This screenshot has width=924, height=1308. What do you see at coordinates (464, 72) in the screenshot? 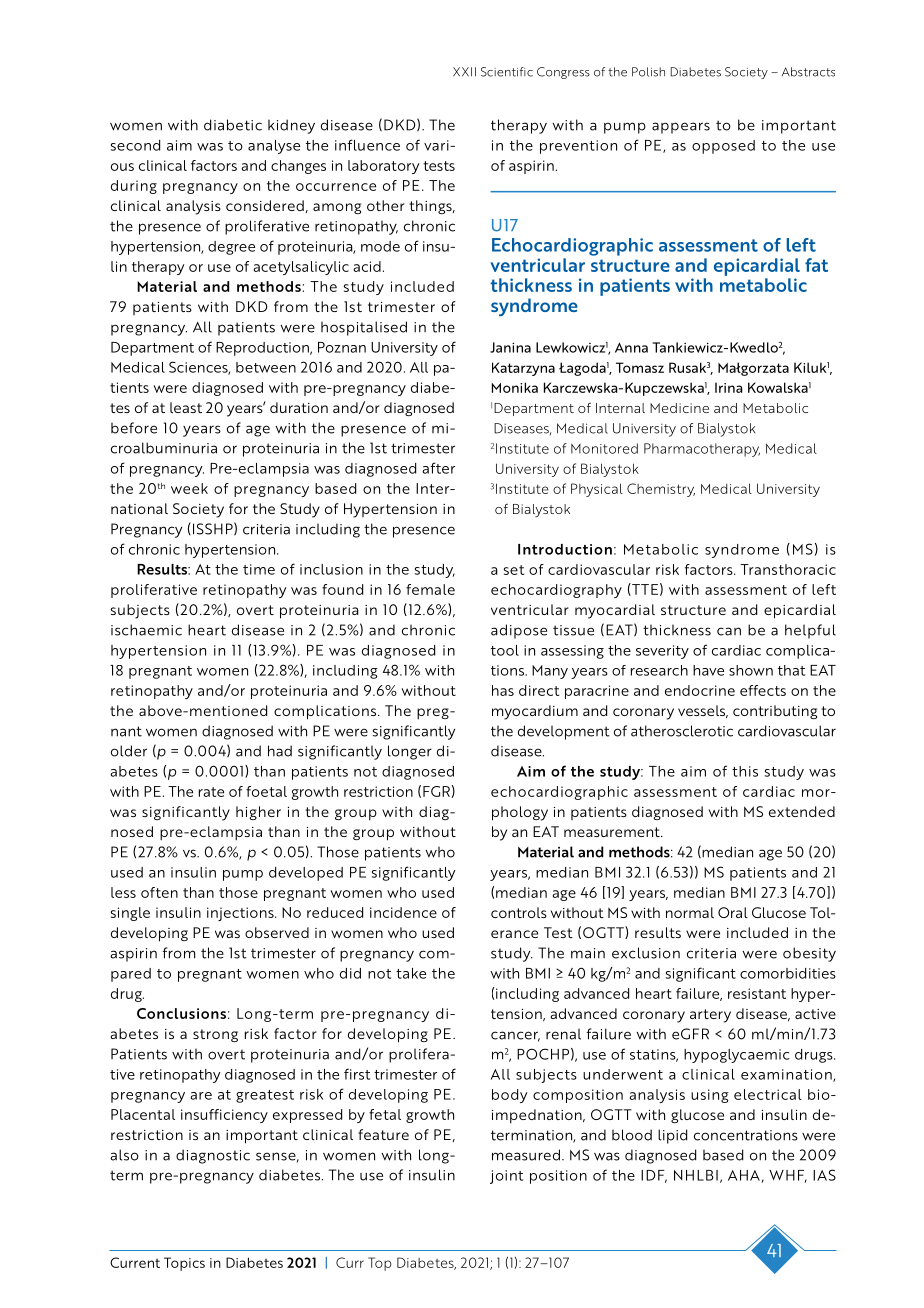
I see `XXII` at bounding box center [464, 72].
